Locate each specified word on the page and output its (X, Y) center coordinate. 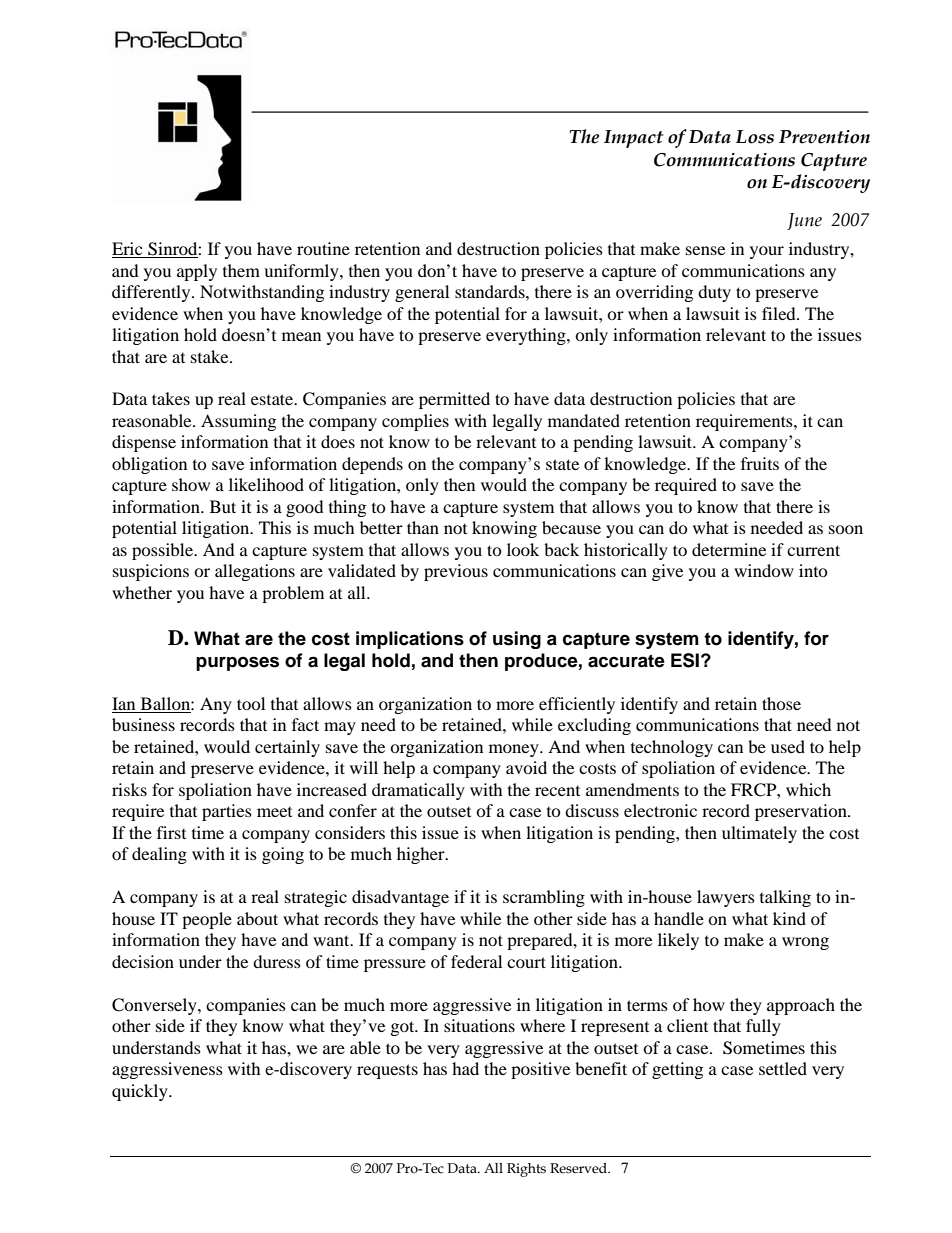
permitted (454, 400)
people (207, 920)
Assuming (238, 422)
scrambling (544, 898)
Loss (755, 137)
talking (785, 898)
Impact (634, 139)
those (781, 703)
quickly (141, 1092)
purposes (237, 664)
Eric (128, 250)
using (517, 640)
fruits (760, 463)
